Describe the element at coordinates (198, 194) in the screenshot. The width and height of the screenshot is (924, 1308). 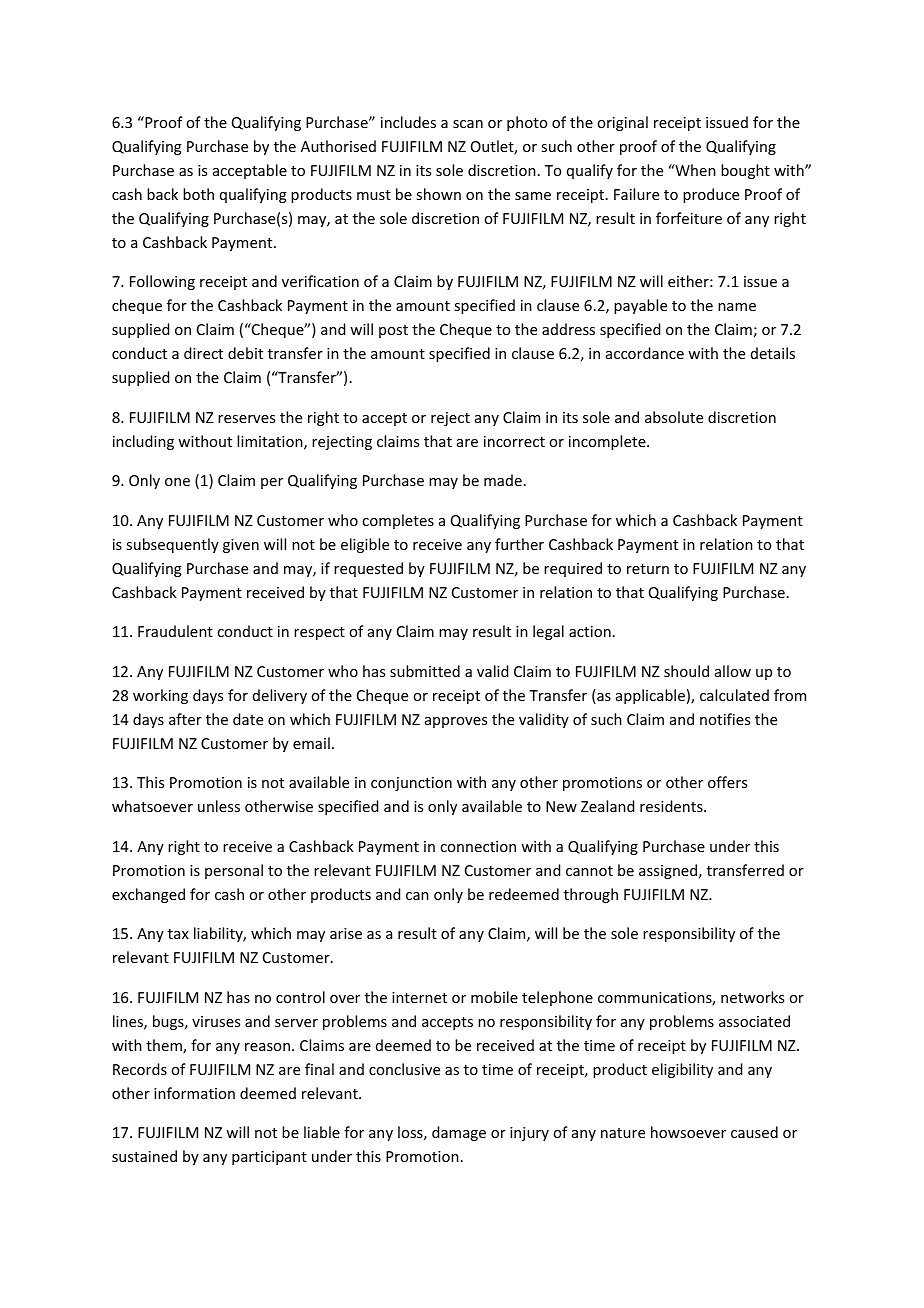
I see `both` at that location.
